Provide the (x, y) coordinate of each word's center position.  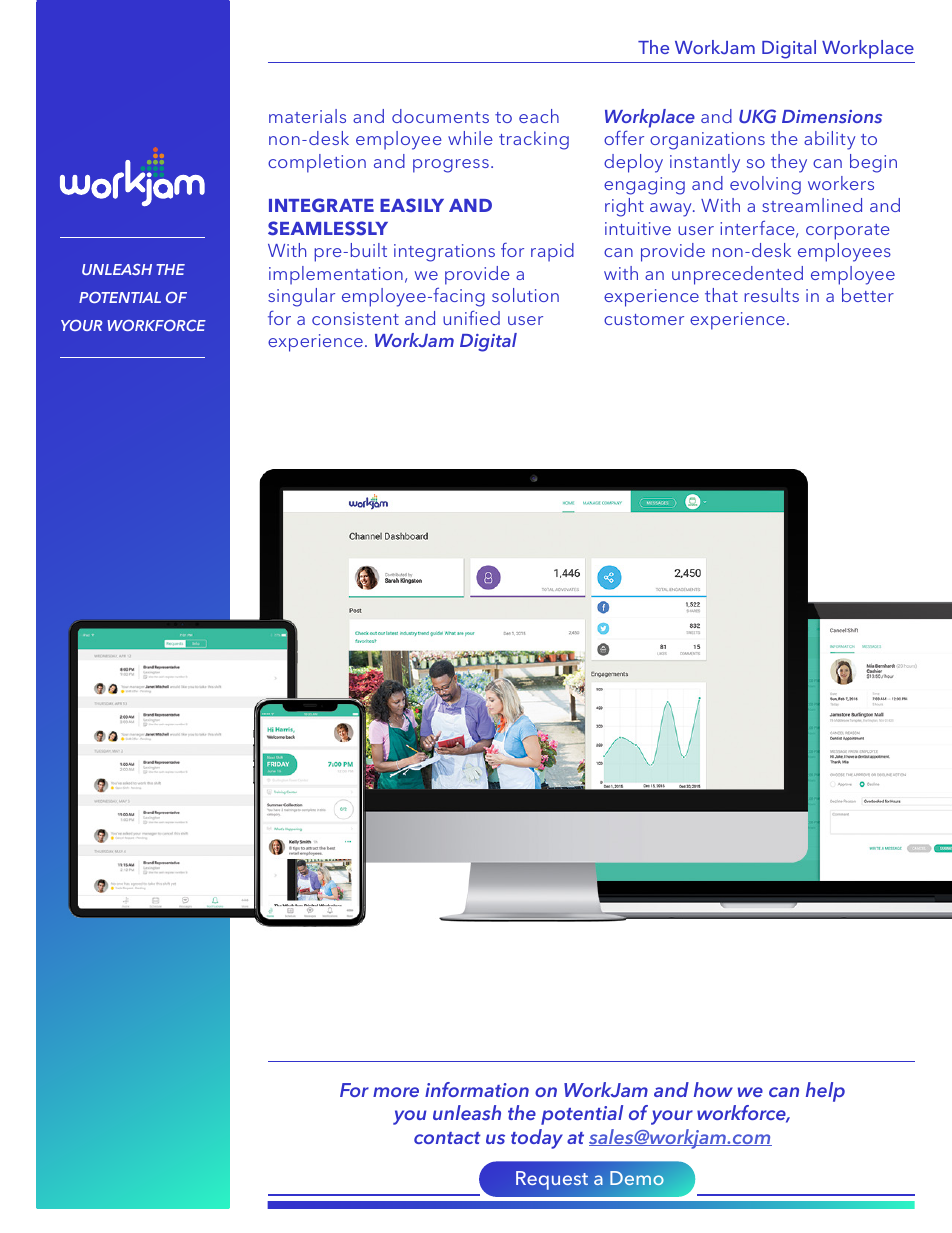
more (396, 1092)
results (771, 295)
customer (644, 319)
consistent (355, 318)
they (789, 163)
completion (317, 163)
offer (624, 138)
